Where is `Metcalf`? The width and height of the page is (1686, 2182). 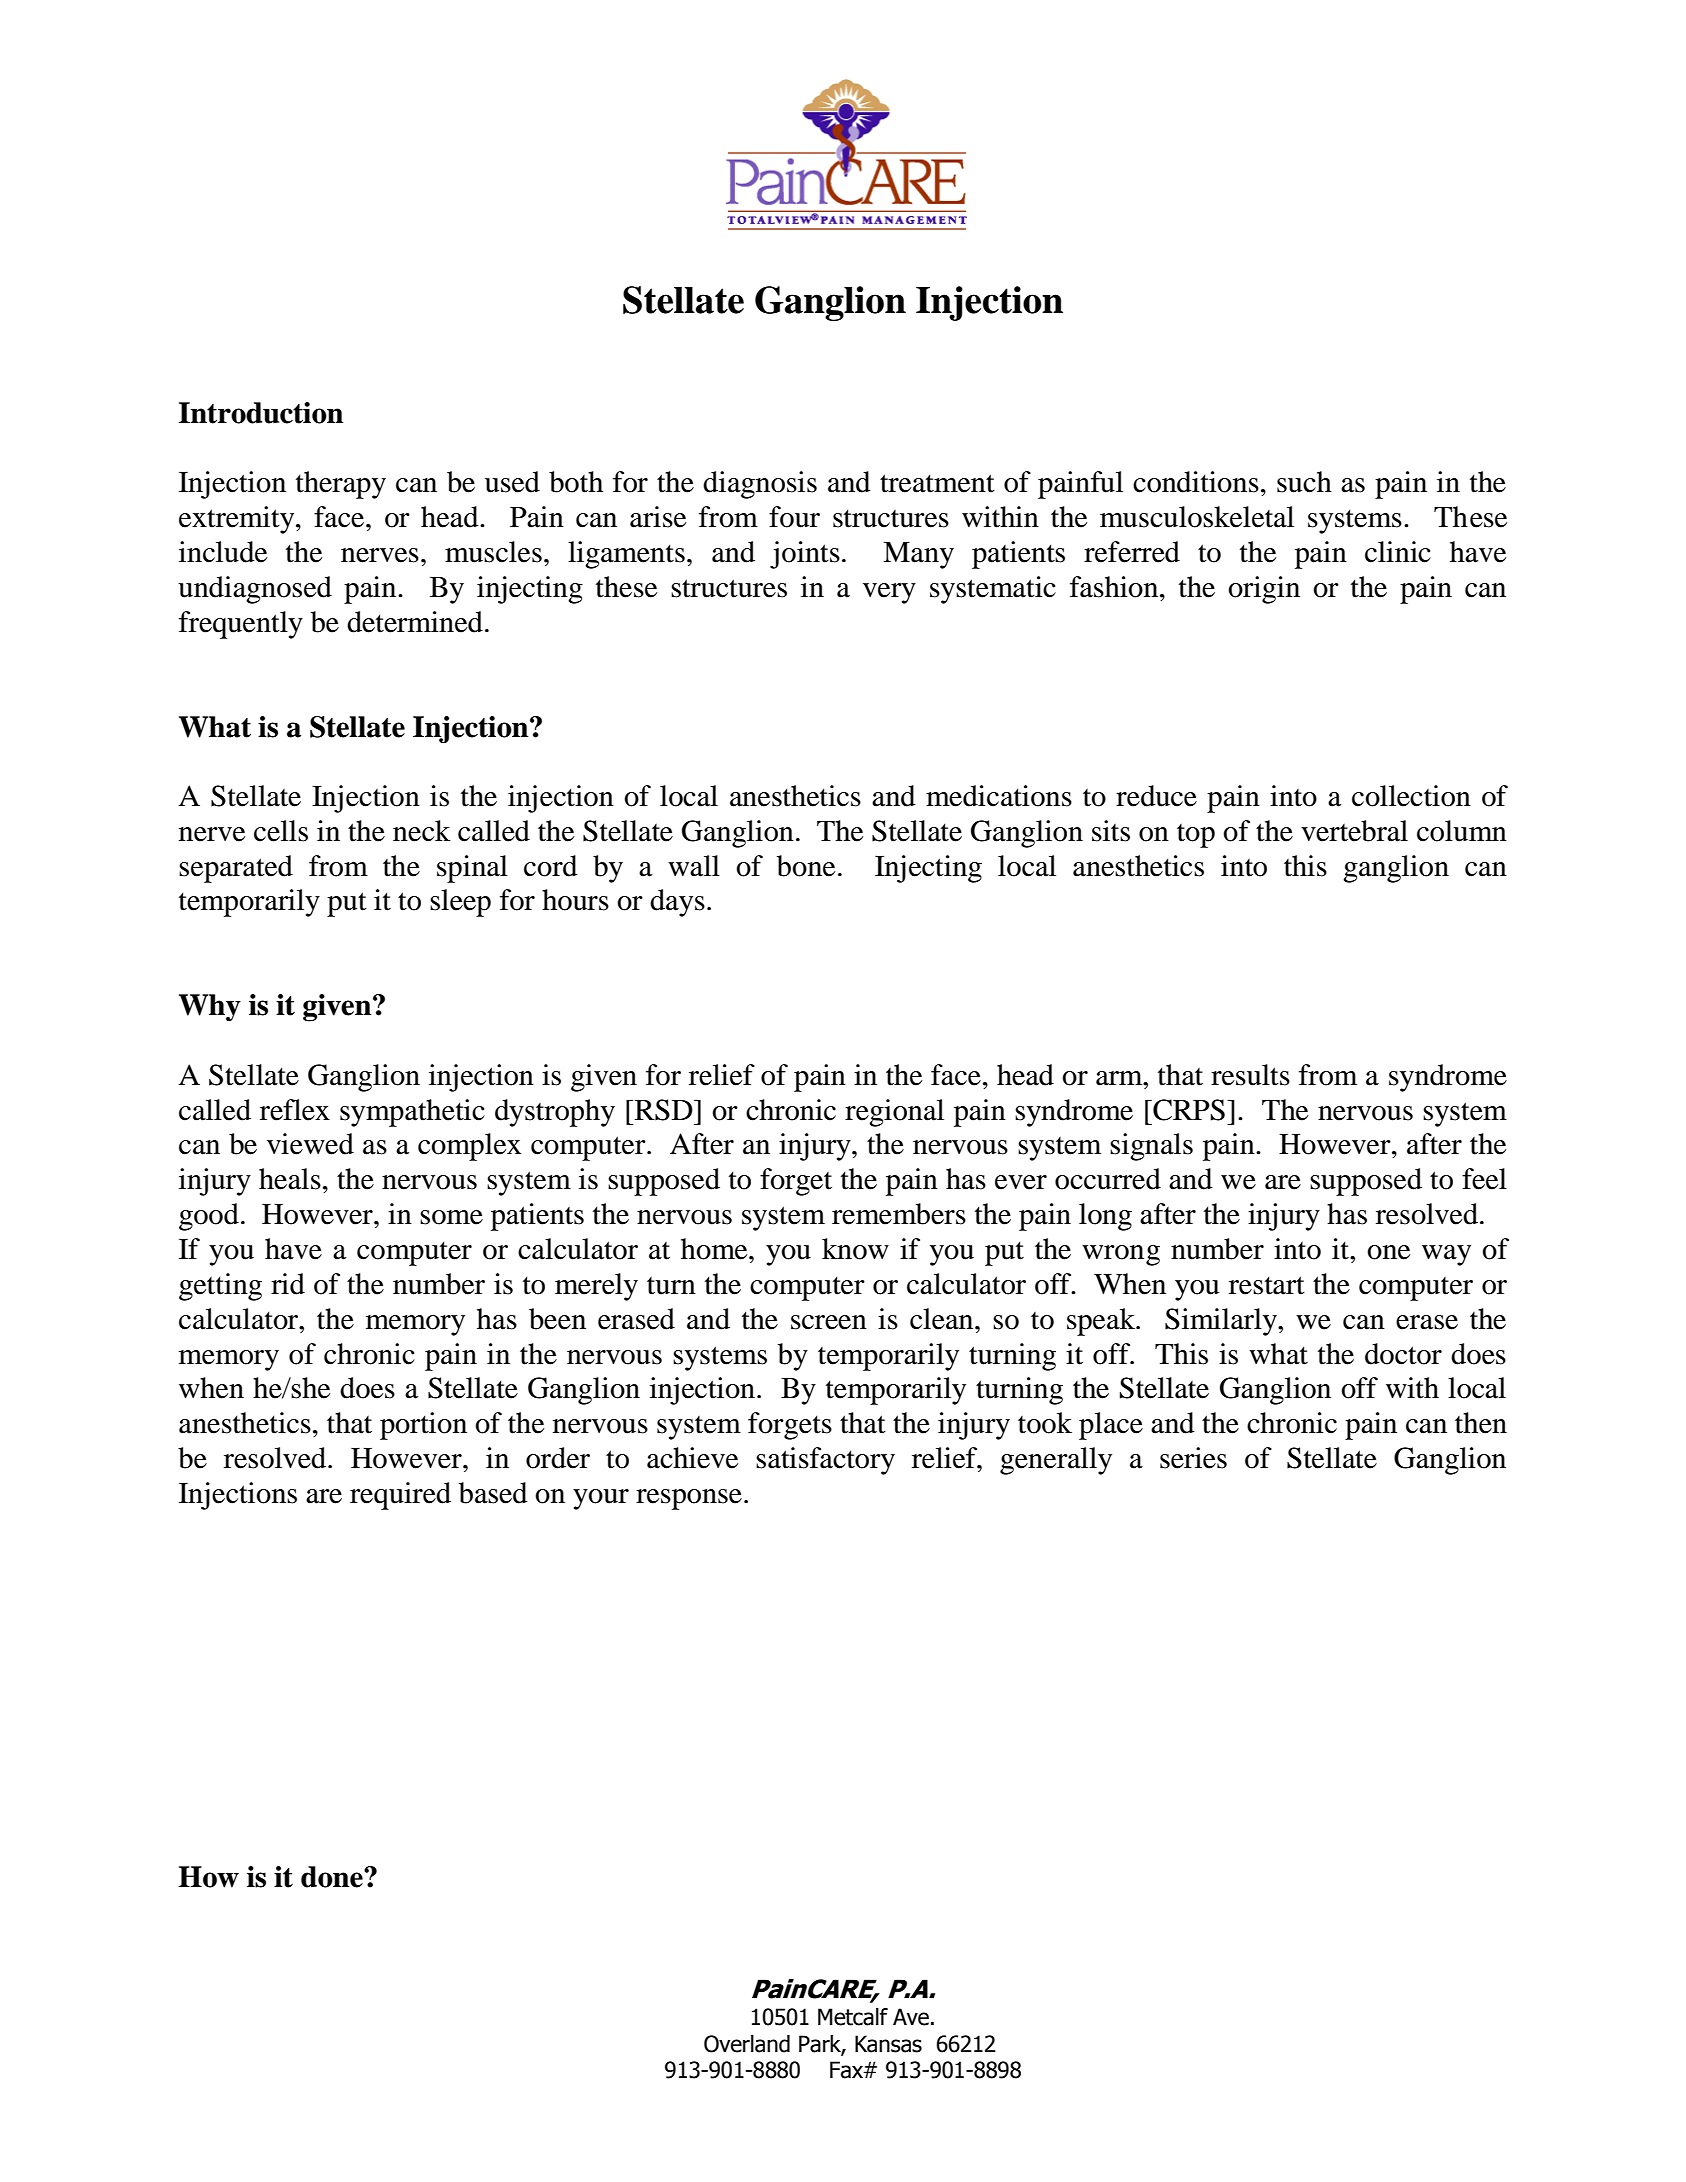 Metcalf is located at coordinates (853, 2017).
